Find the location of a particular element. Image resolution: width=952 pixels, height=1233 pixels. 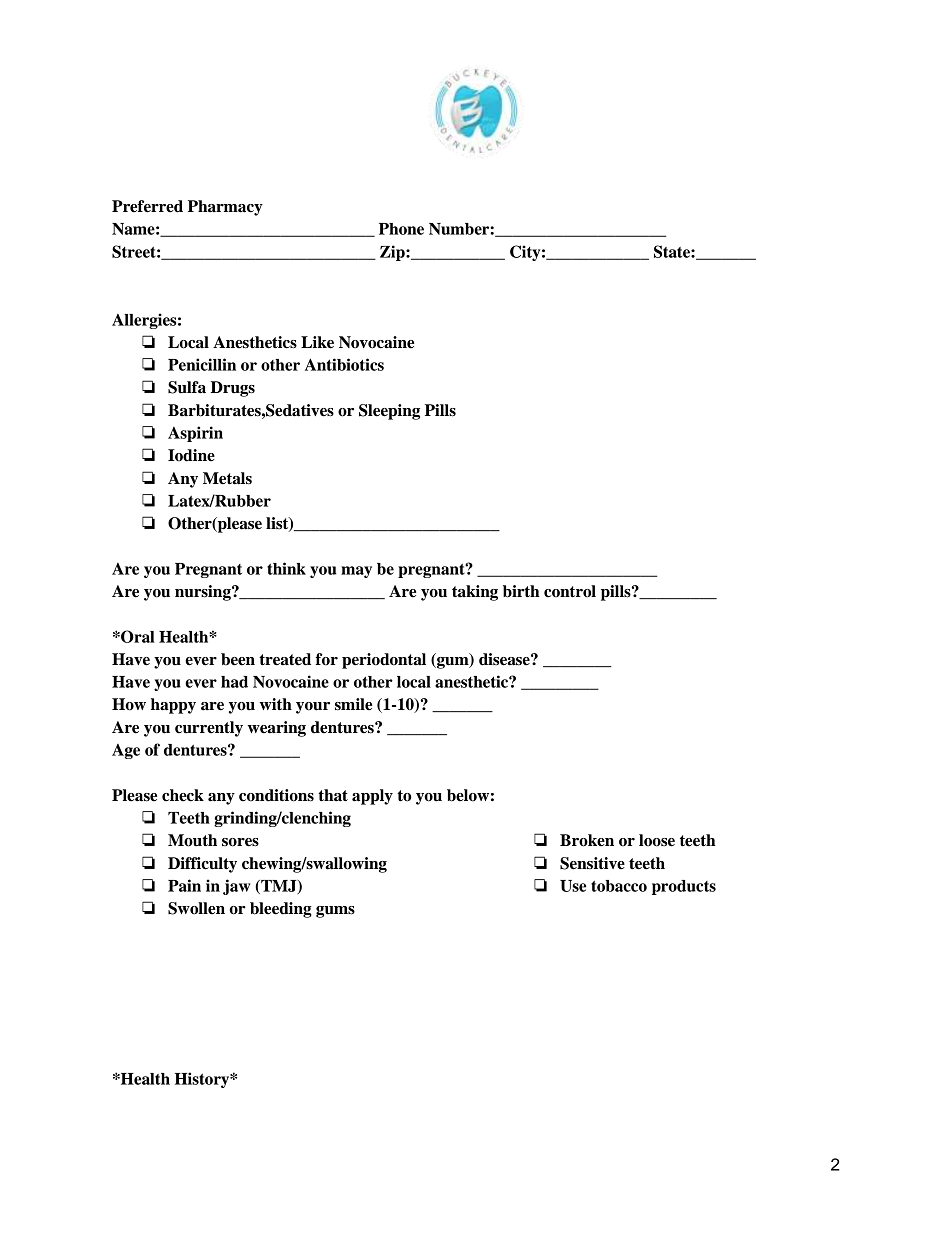

gums is located at coordinates (335, 912).
